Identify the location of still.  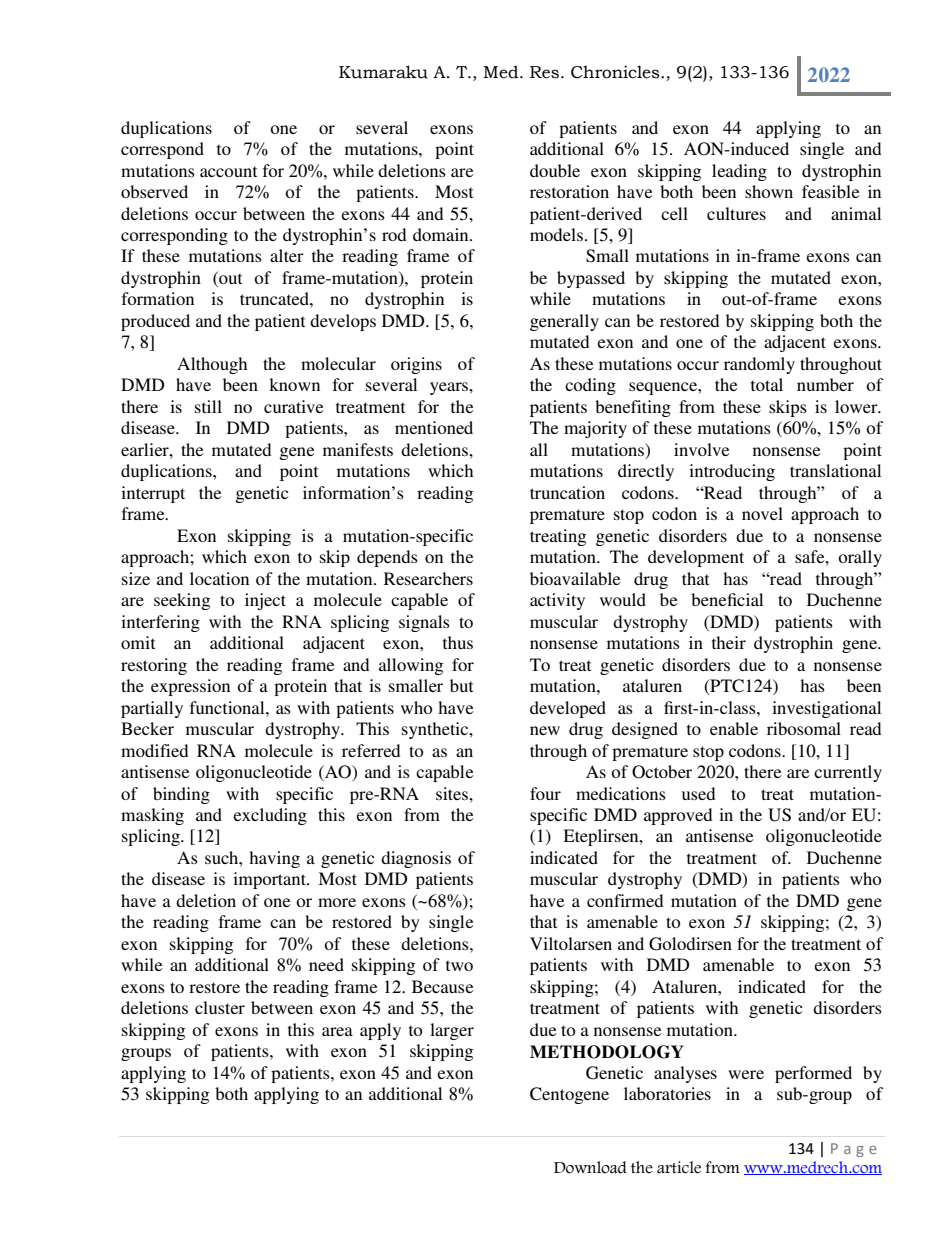
(208, 406).
